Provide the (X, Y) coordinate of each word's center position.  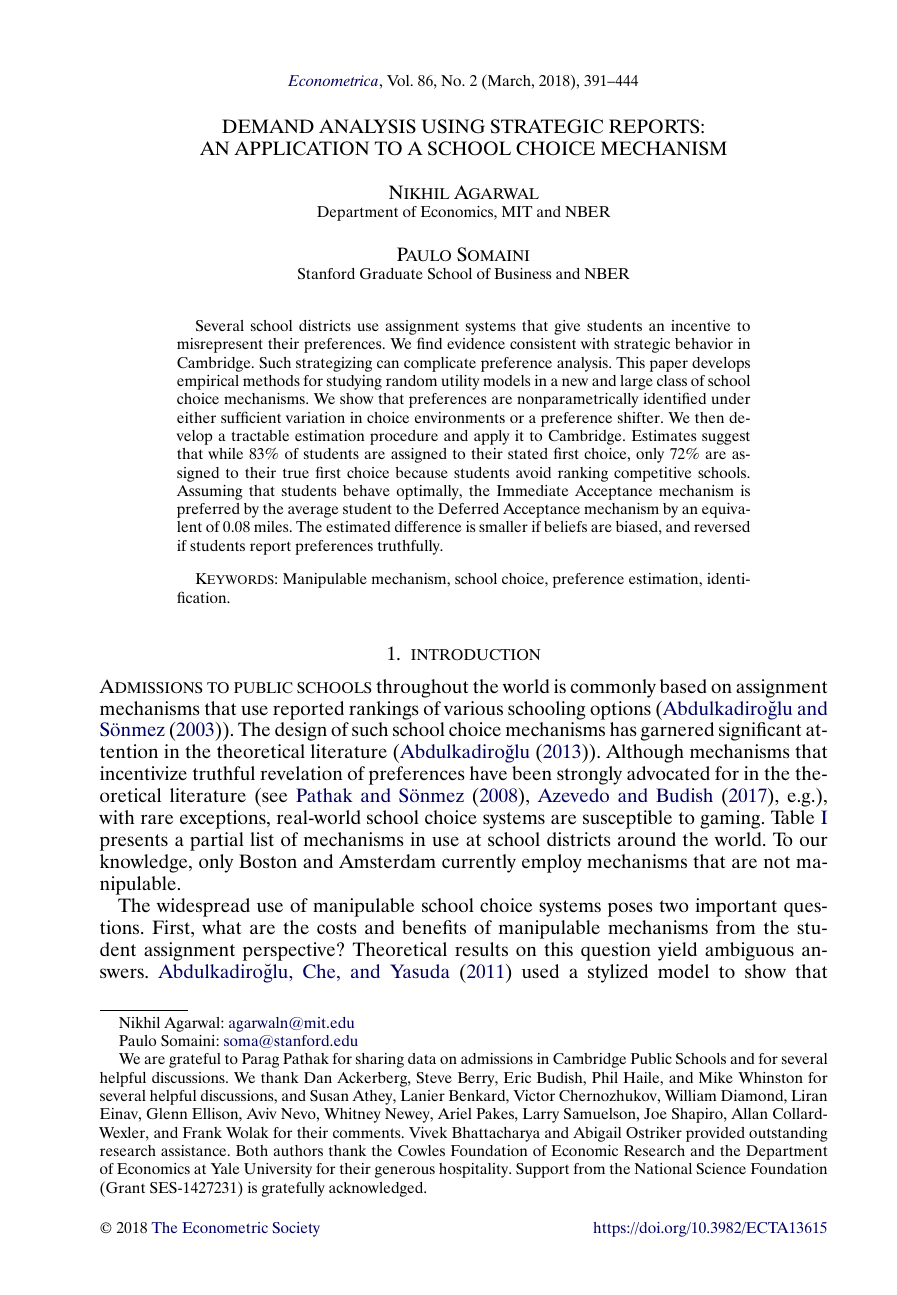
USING (453, 126)
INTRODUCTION (476, 655)
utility (460, 382)
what (221, 927)
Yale (225, 1168)
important (736, 907)
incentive (701, 325)
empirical (208, 382)
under (731, 398)
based (683, 686)
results (481, 949)
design (301, 731)
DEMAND (268, 126)
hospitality (475, 1170)
